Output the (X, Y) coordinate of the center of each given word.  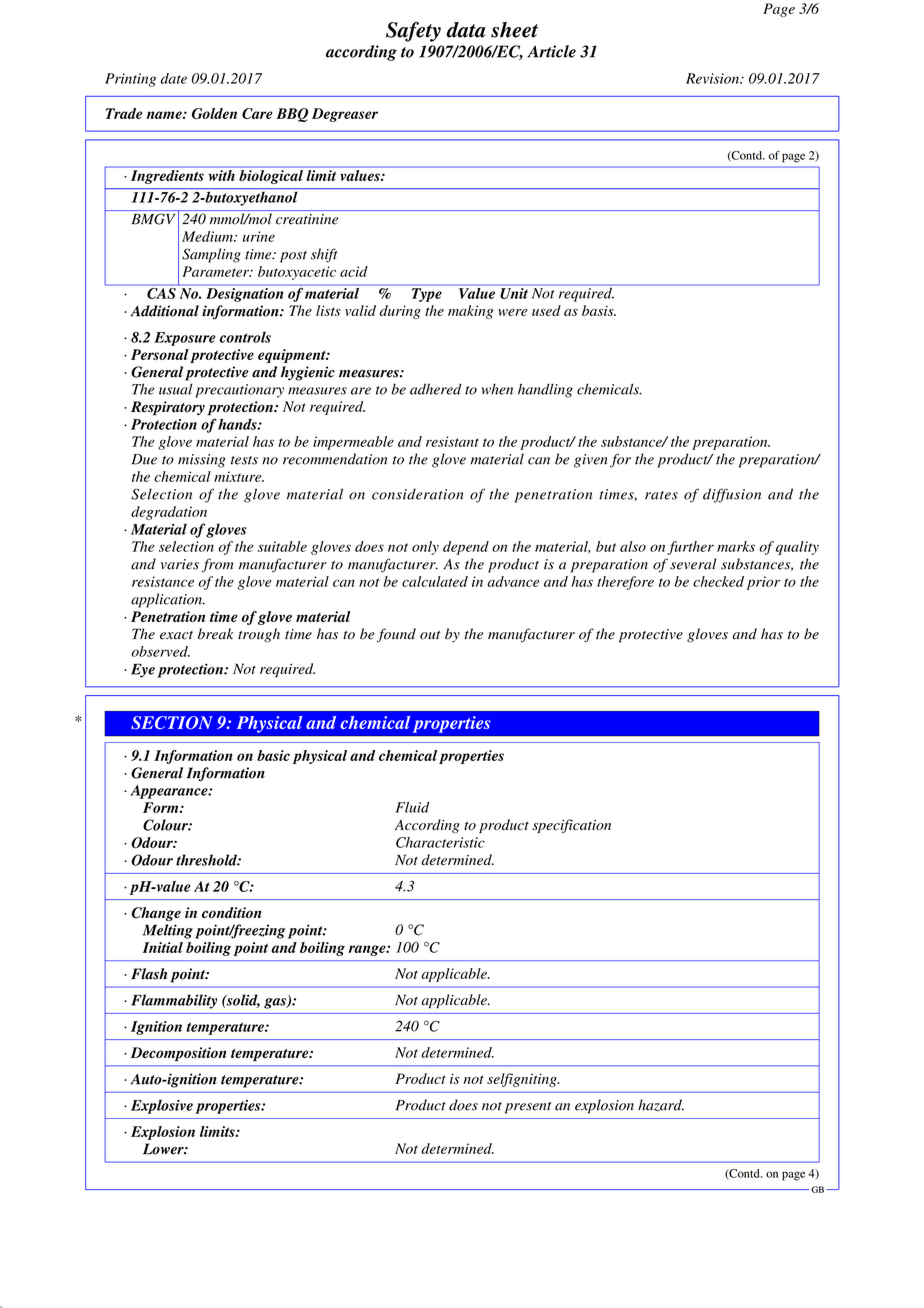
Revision (713, 78)
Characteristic (440, 842)
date (174, 78)
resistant (452, 441)
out (430, 635)
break (216, 634)
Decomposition (178, 1054)
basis (599, 310)
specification (571, 826)
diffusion (732, 495)
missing (202, 461)
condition (232, 913)
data (465, 30)
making (470, 312)
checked (718, 581)
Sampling (211, 255)
